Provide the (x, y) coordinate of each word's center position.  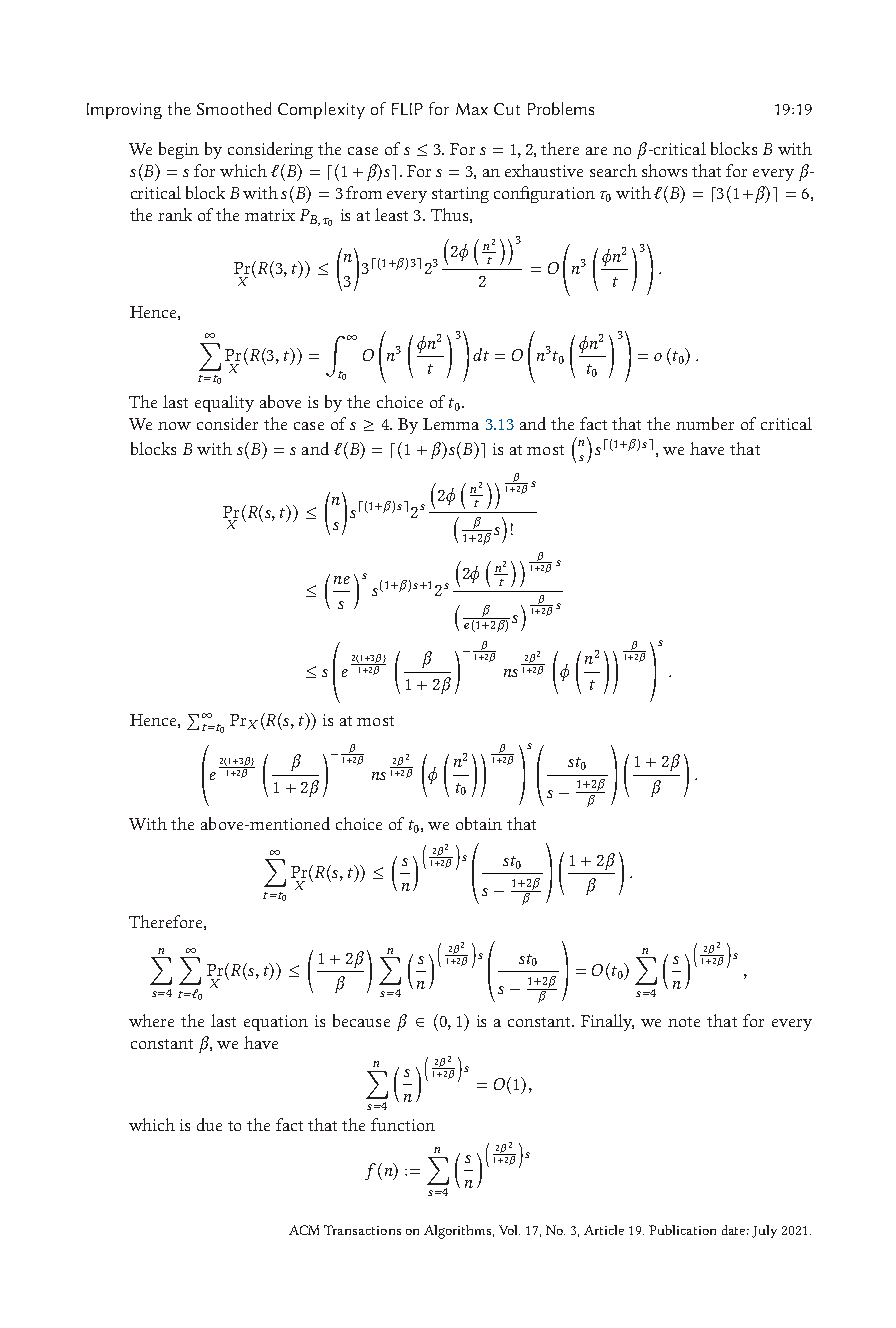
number (705, 423)
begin (179, 150)
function (403, 1124)
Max (472, 109)
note (684, 1022)
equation (276, 1023)
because (361, 1020)
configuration (544, 194)
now (174, 426)
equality (224, 403)
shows (664, 170)
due (209, 1124)
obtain (479, 823)
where (151, 1020)
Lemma (451, 424)
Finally (607, 1022)
